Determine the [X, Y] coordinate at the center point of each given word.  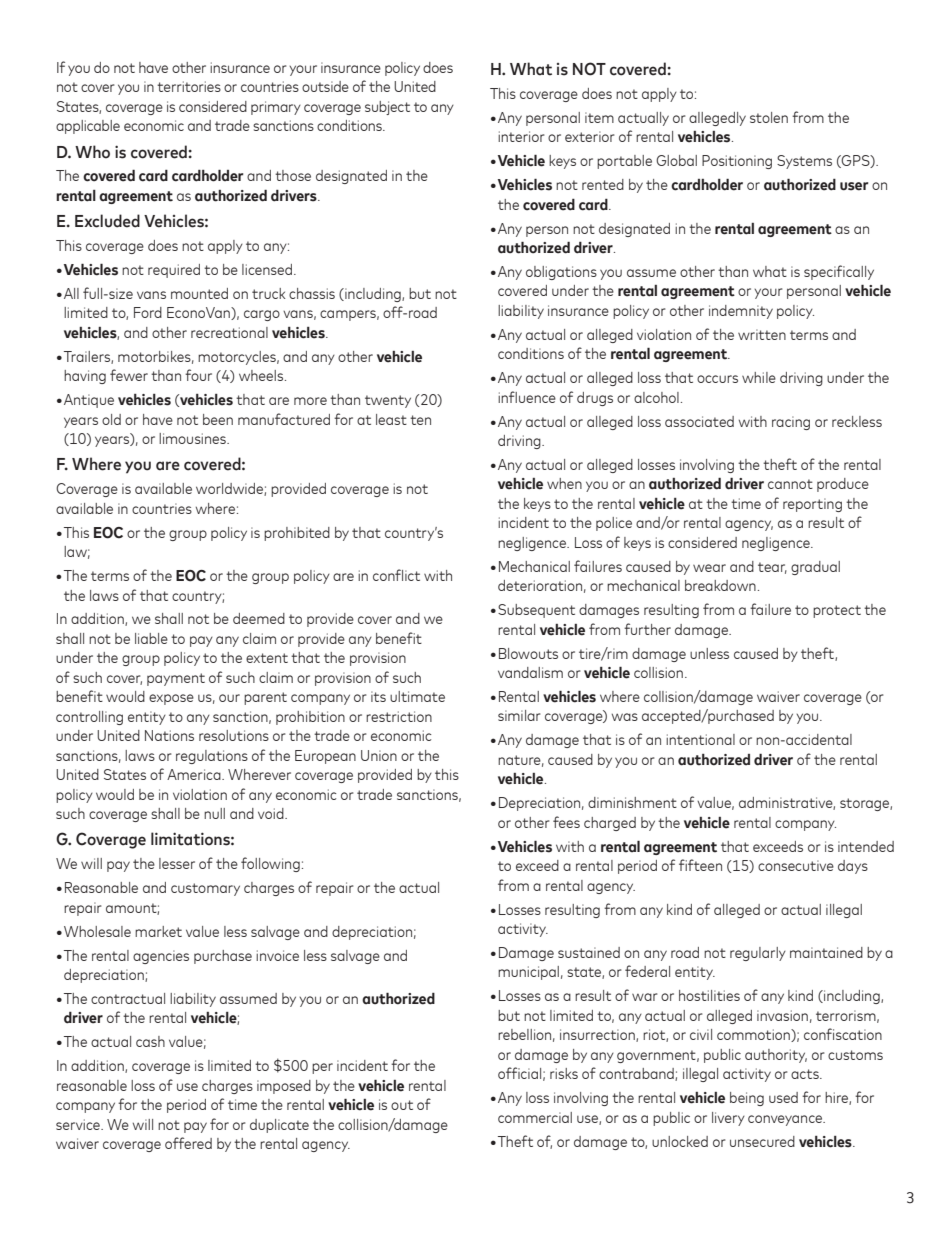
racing [791, 423]
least [391, 419]
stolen [769, 117]
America [195, 774]
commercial [535, 1117]
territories [189, 86]
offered [188, 1143]
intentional [700, 739]
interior [521, 136]
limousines [193, 438]
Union [379, 755]
